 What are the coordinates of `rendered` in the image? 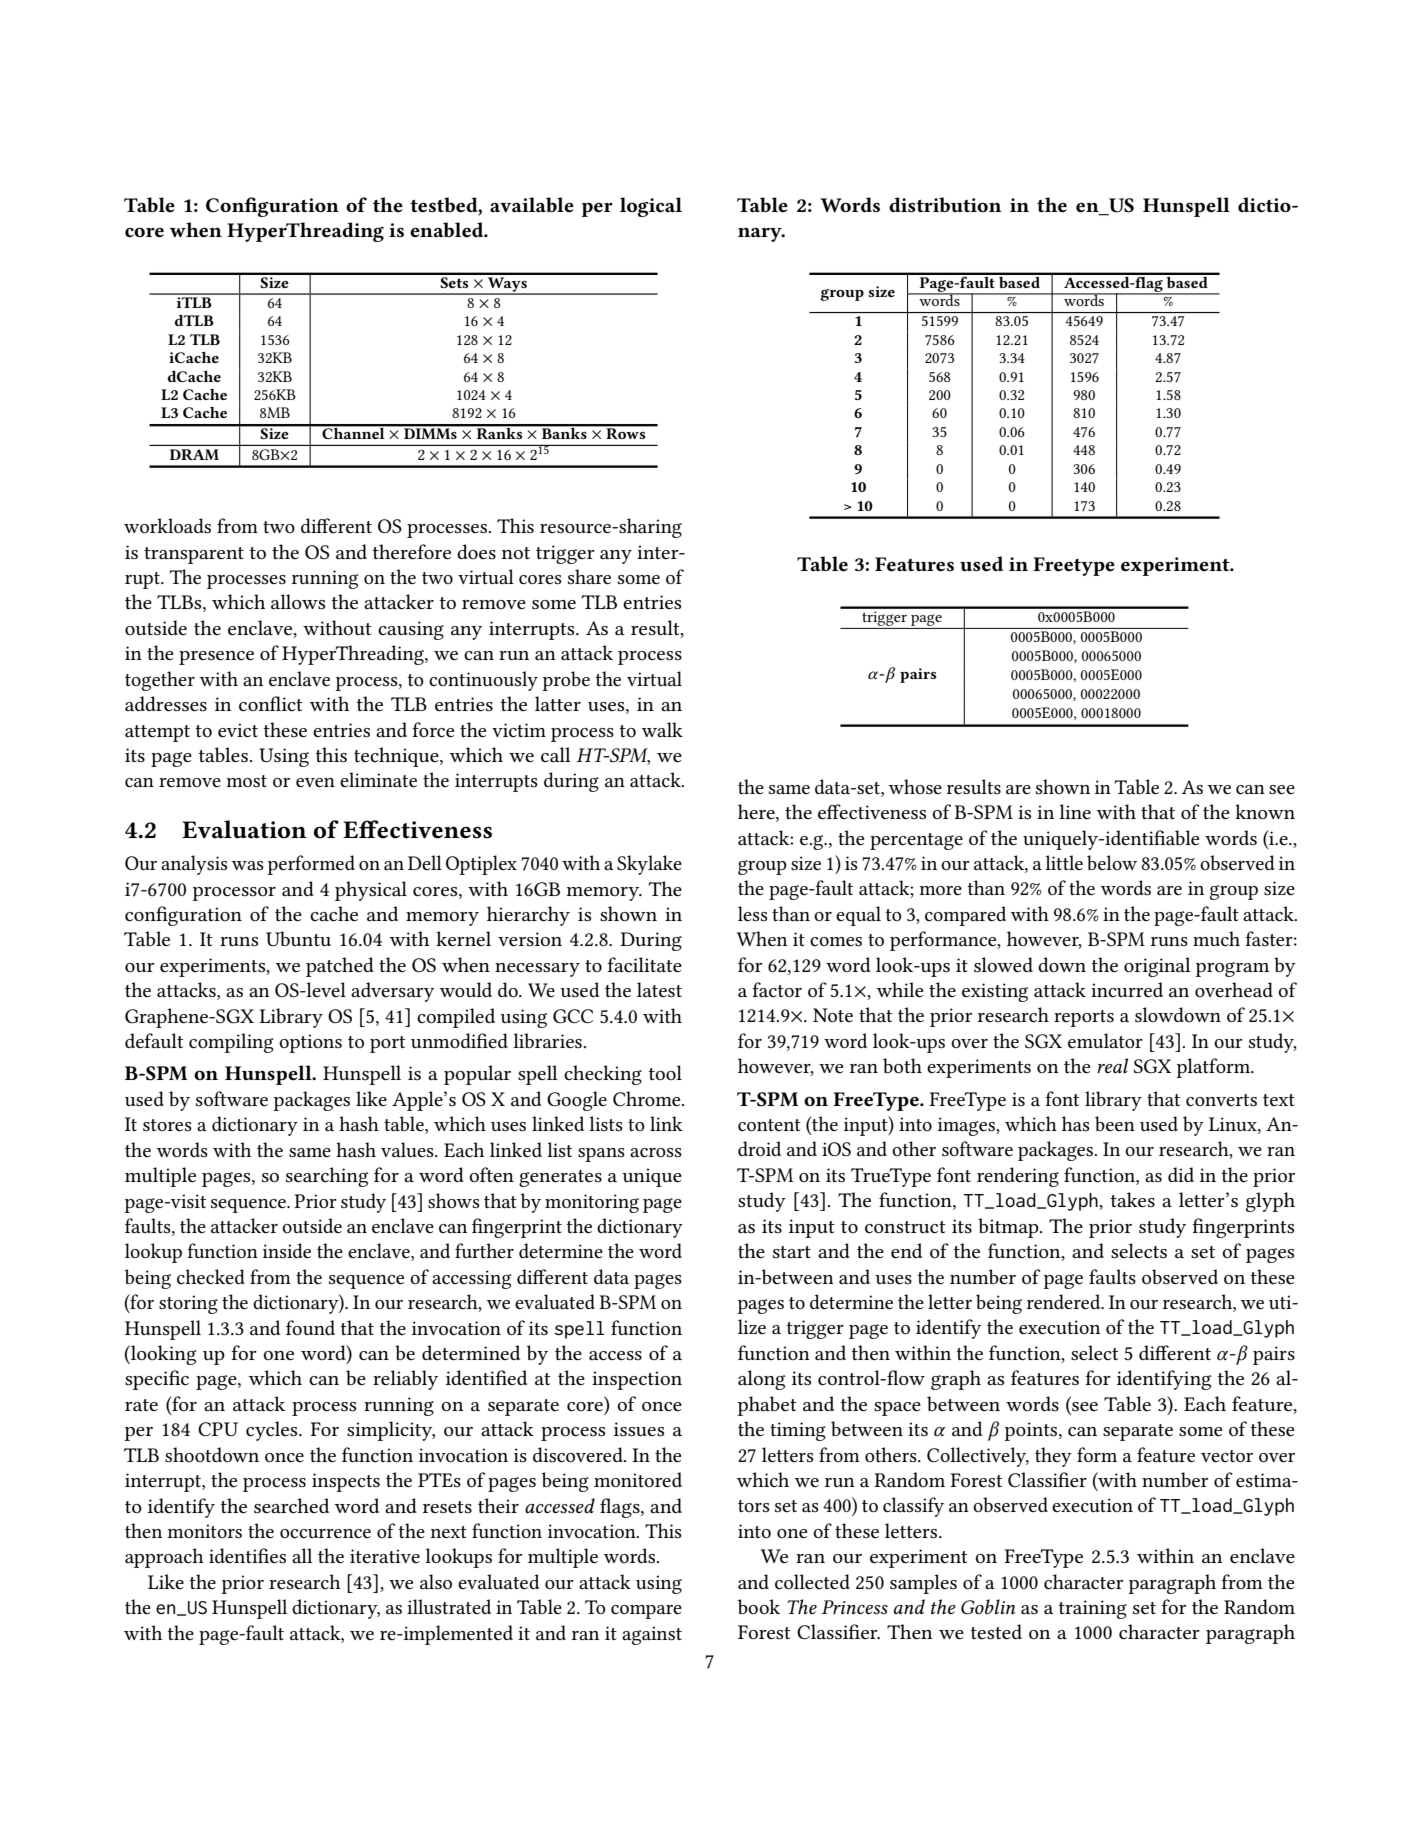 It's located at (1065, 1301).
